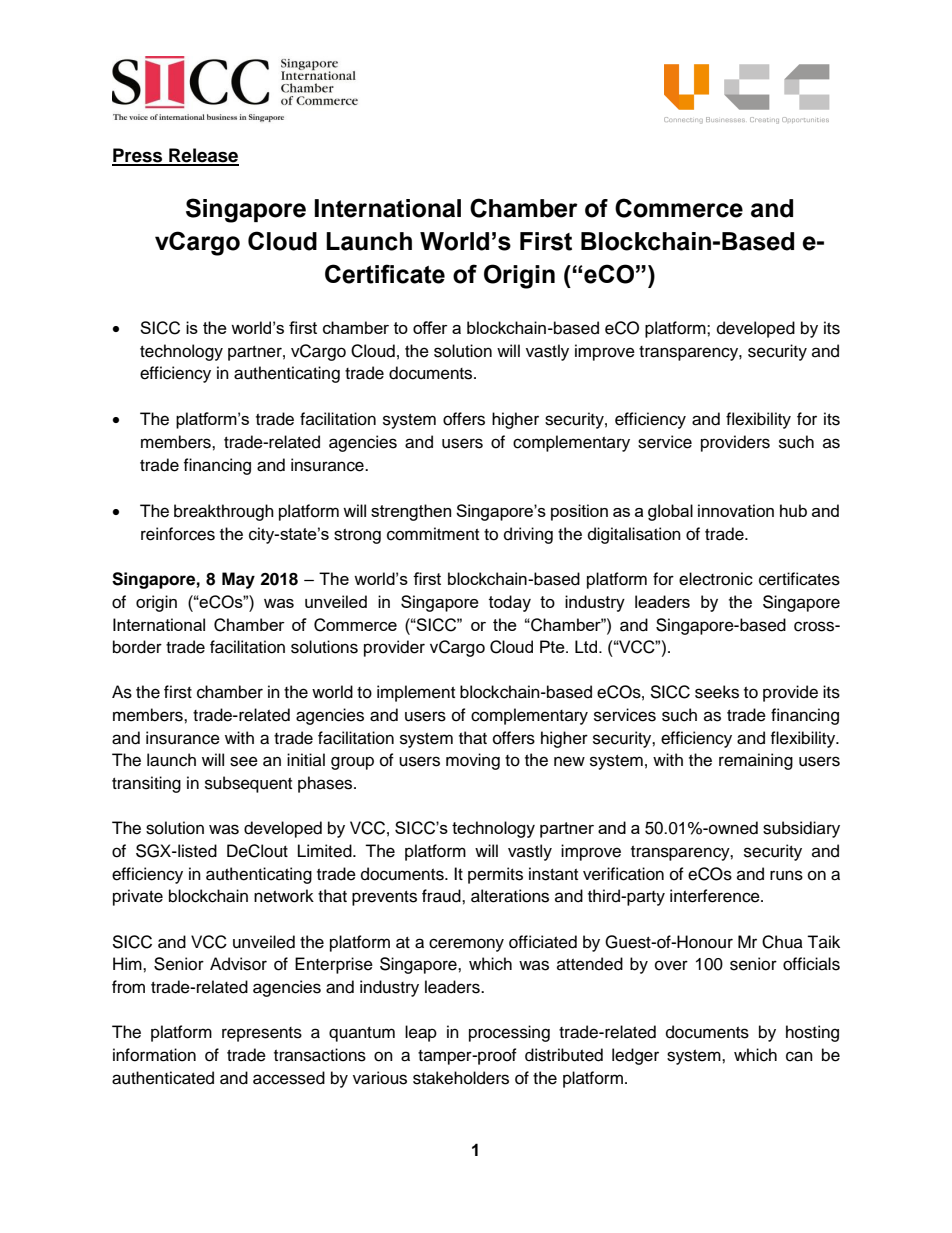 The height and width of the screenshot is (1233, 952). I want to click on moving, so click(473, 761).
